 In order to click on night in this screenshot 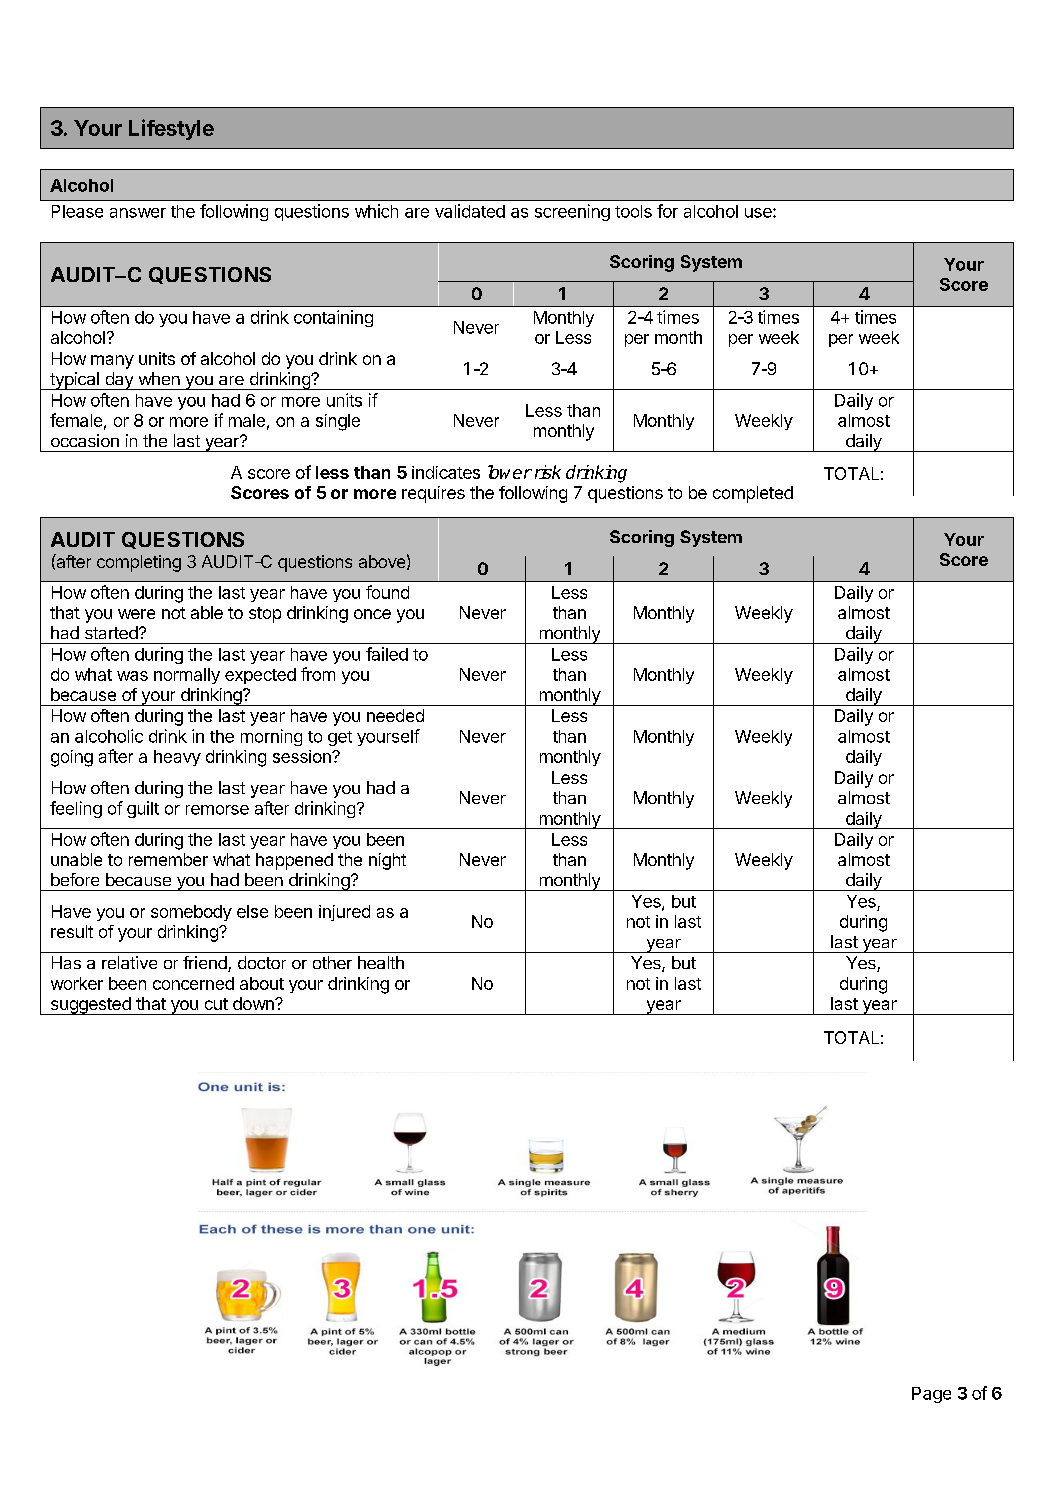, I will do `click(387, 861)`.
